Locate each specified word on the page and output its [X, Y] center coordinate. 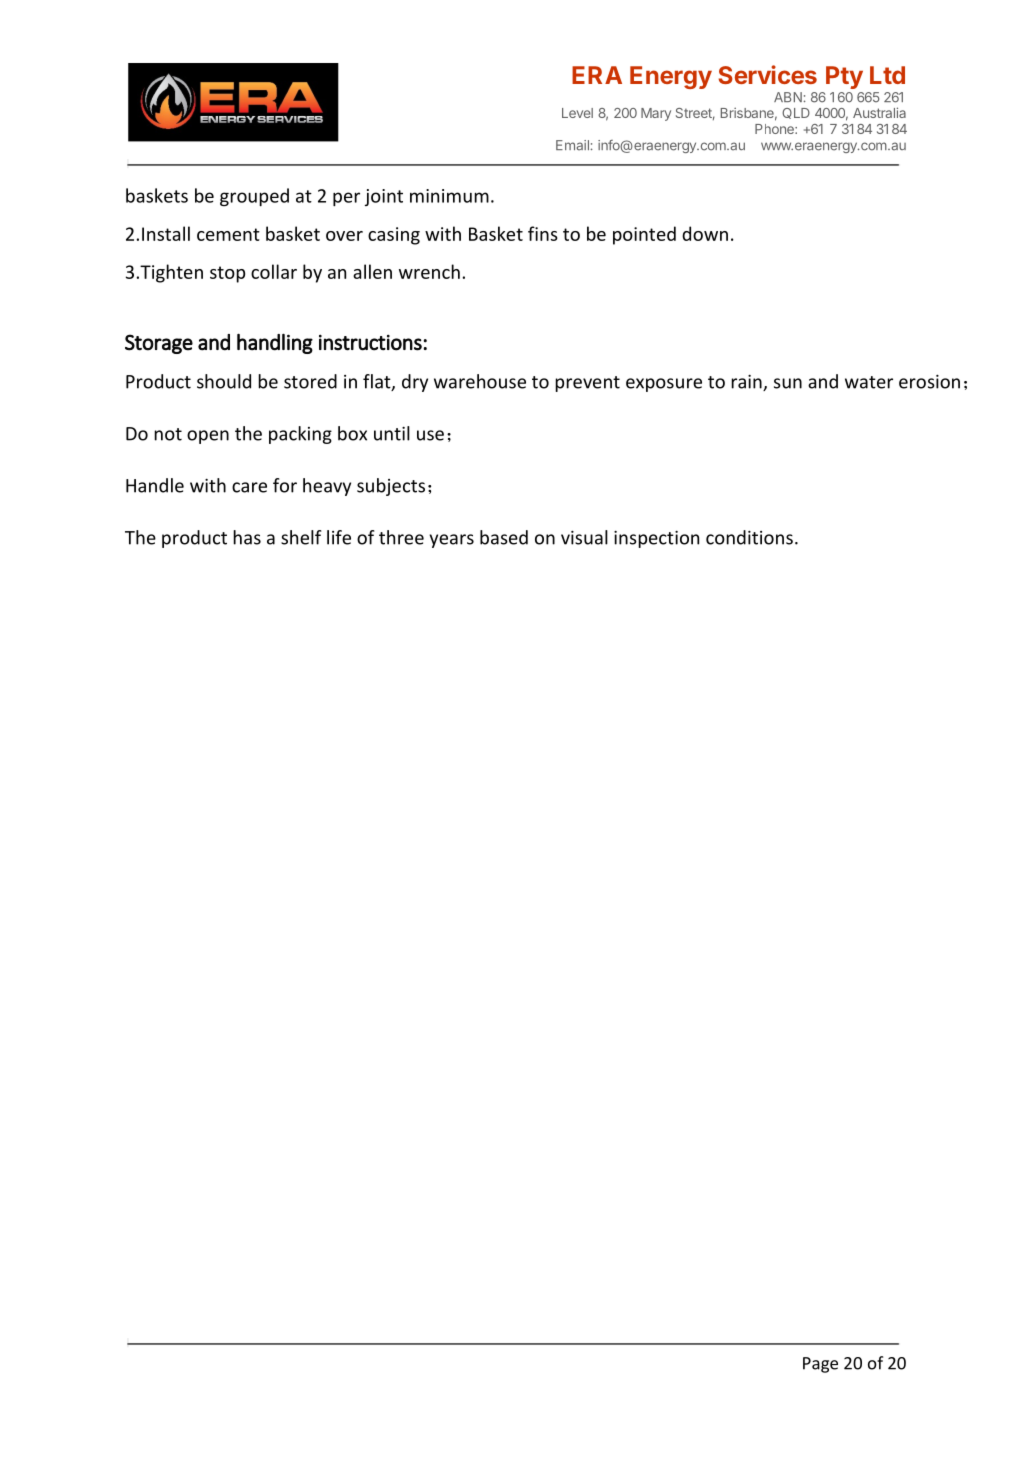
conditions [749, 537]
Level [577, 113]
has [247, 537]
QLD [796, 113]
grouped [254, 197]
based [504, 537]
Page [820, 1365]
